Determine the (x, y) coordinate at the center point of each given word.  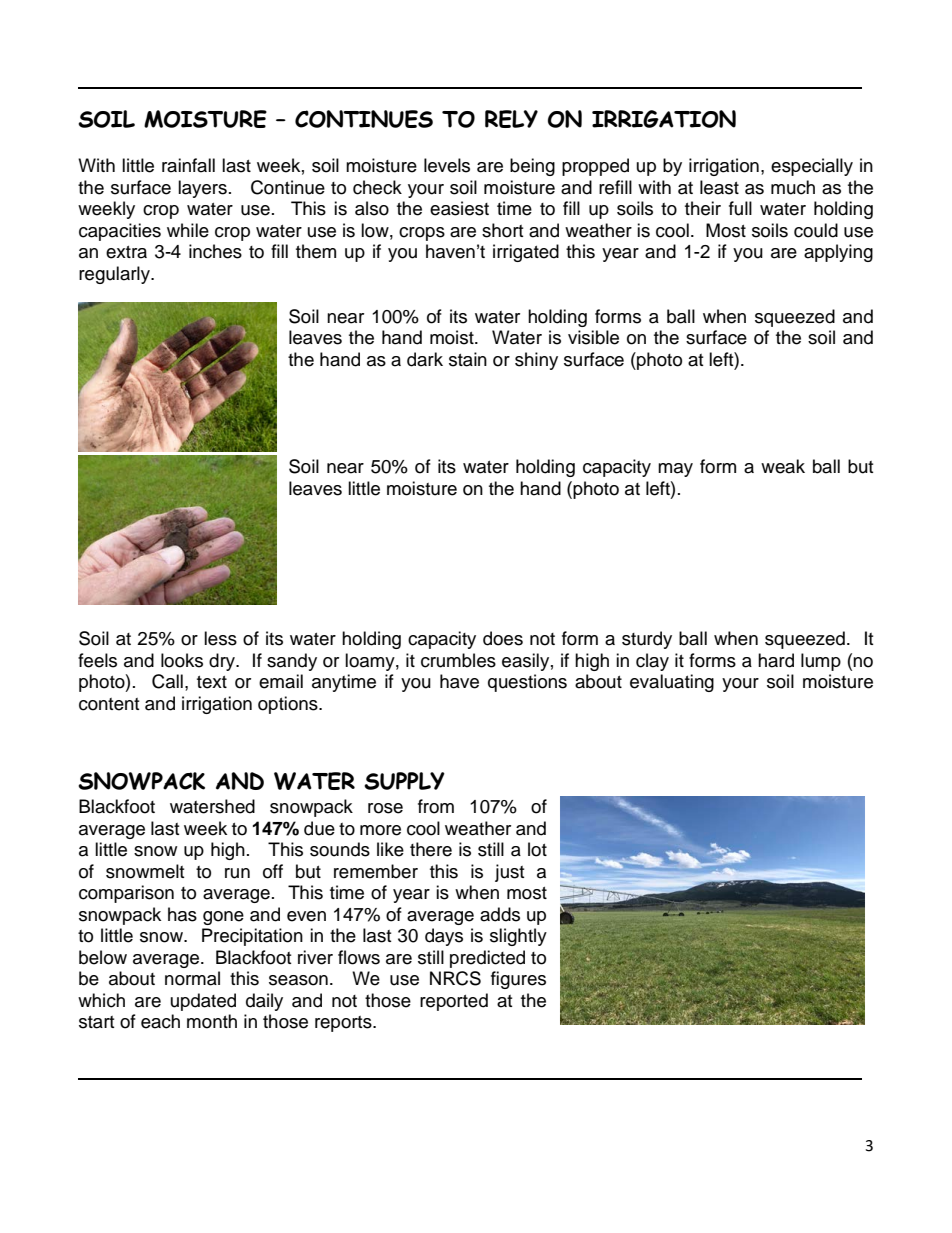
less (220, 638)
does (503, 638)
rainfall (188, 165)
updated (203, 1002)
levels (447, 165)
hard (776, 660)
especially (812, 167)
